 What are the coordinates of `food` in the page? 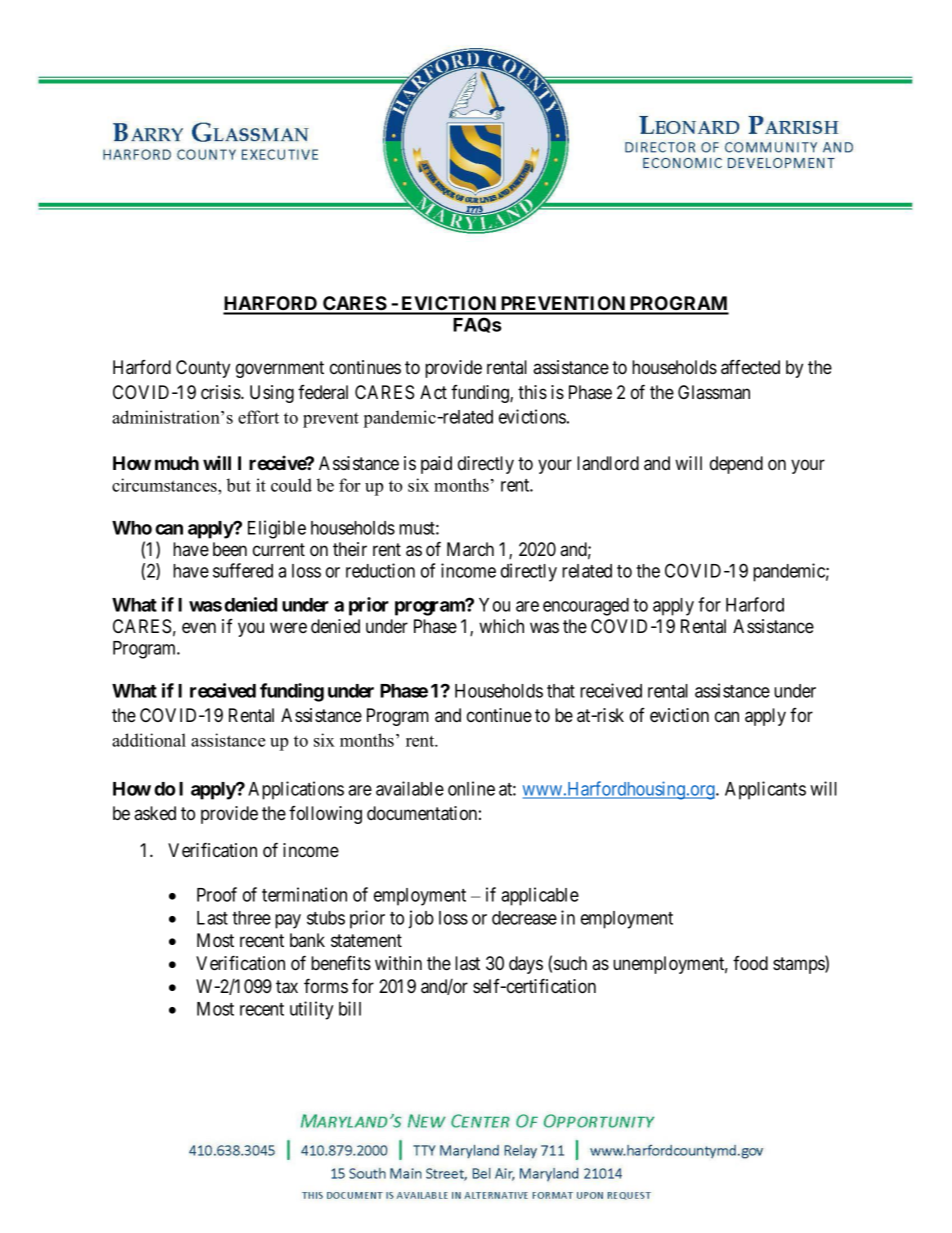 It's located at (750, 963).
